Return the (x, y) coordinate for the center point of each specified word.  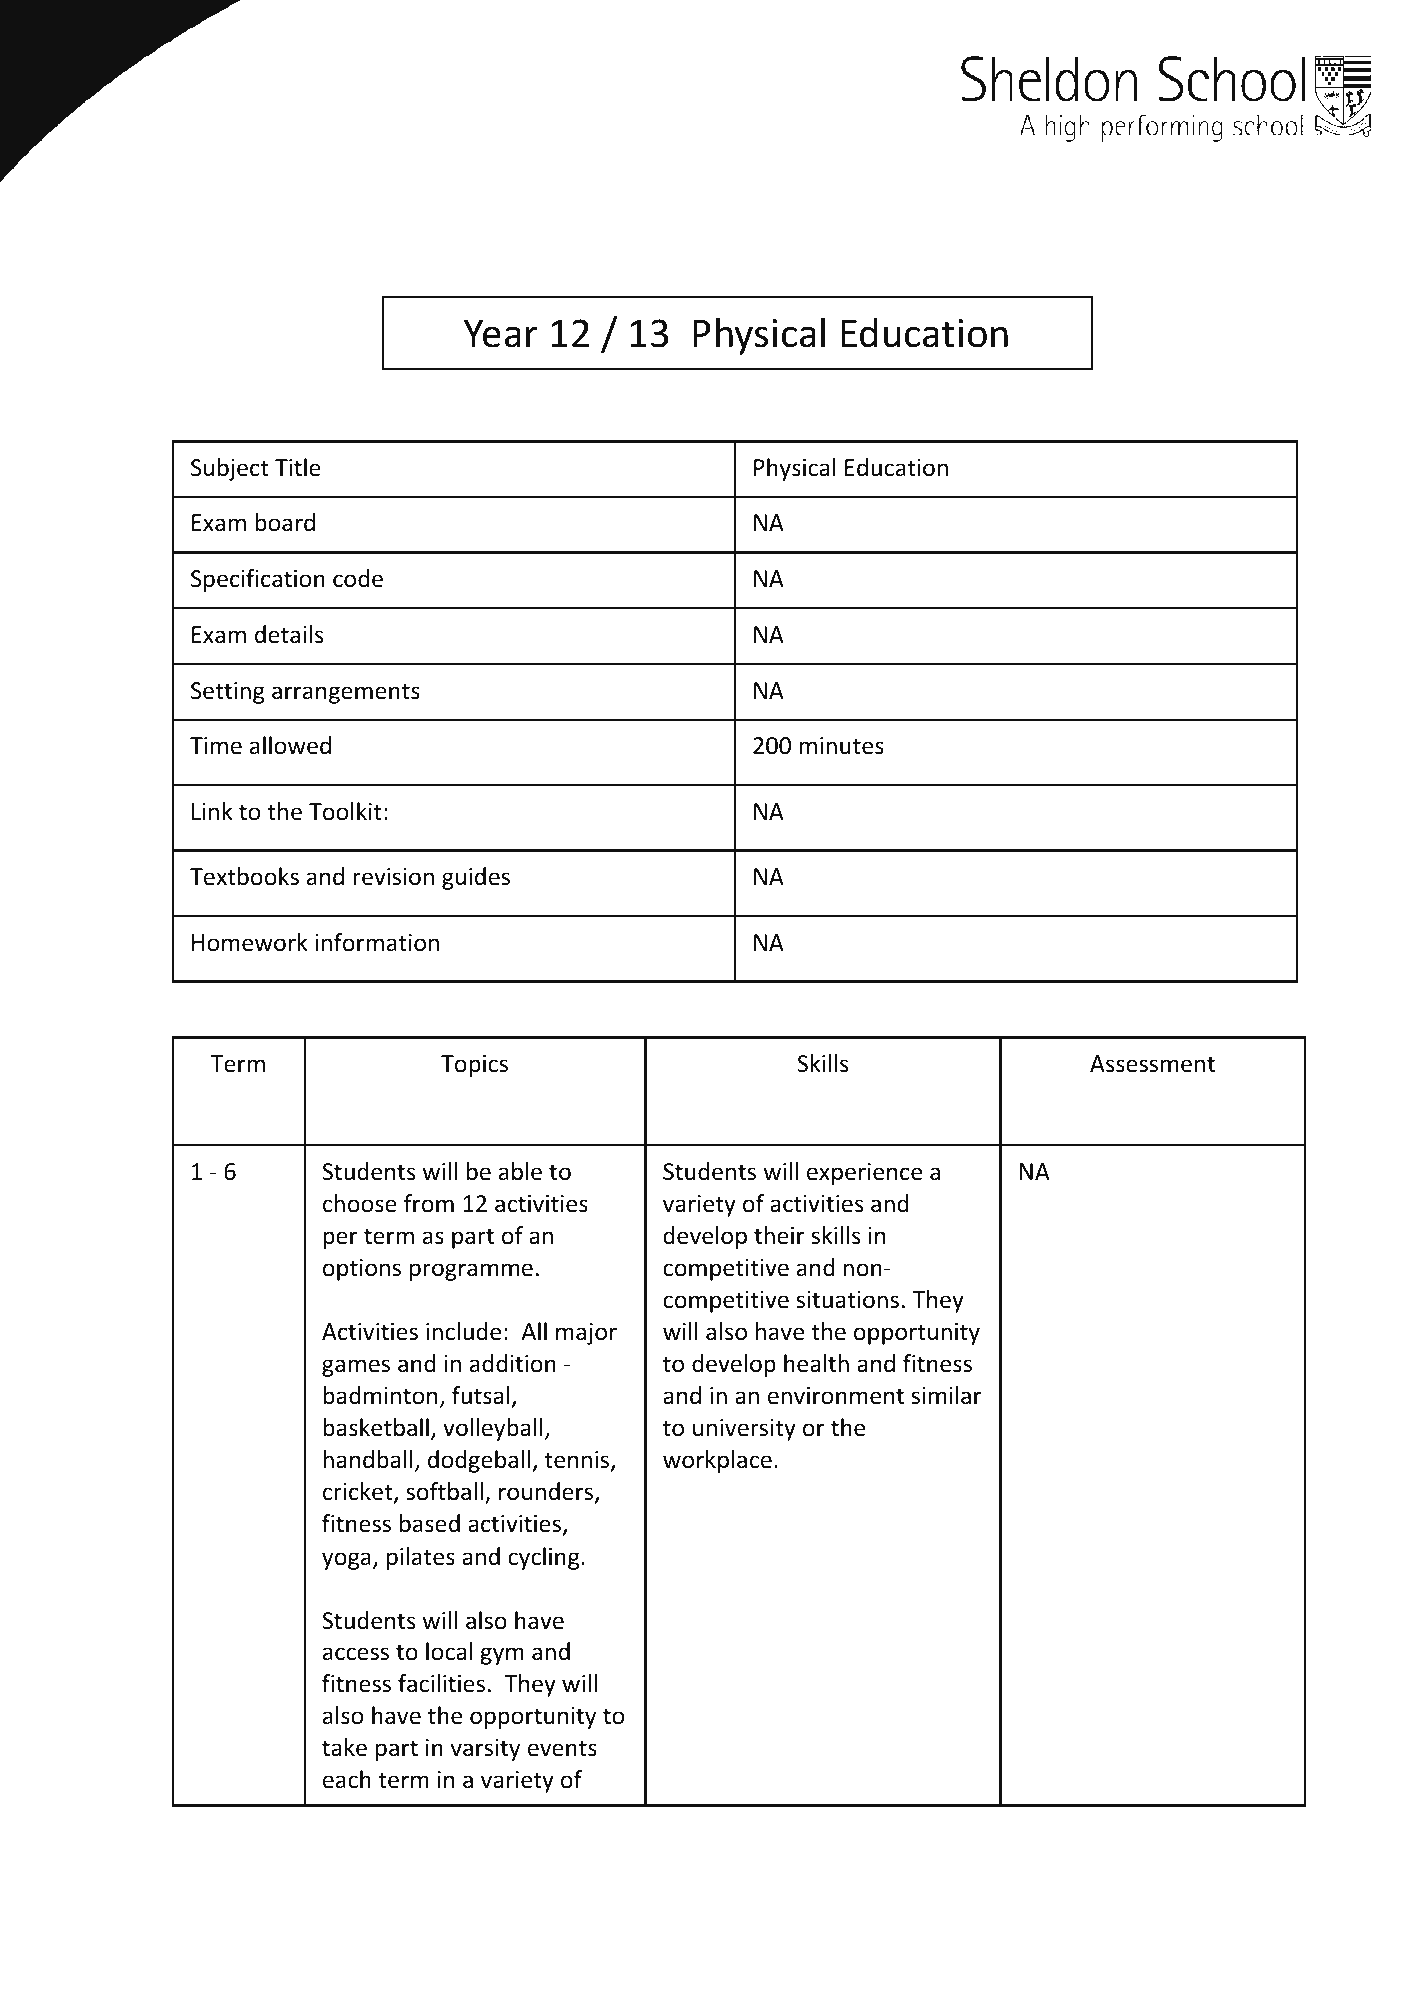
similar (947, 1395)
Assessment (1152, 1064)
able (520, 1171)
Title (298, 467)
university (744, 1430)
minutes (841, 746)
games (356, 1368)
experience (864, 1174)
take (344, 1747)
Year (500, 333)
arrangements (346, 693)
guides (476, 878)
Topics (474, 1066)
